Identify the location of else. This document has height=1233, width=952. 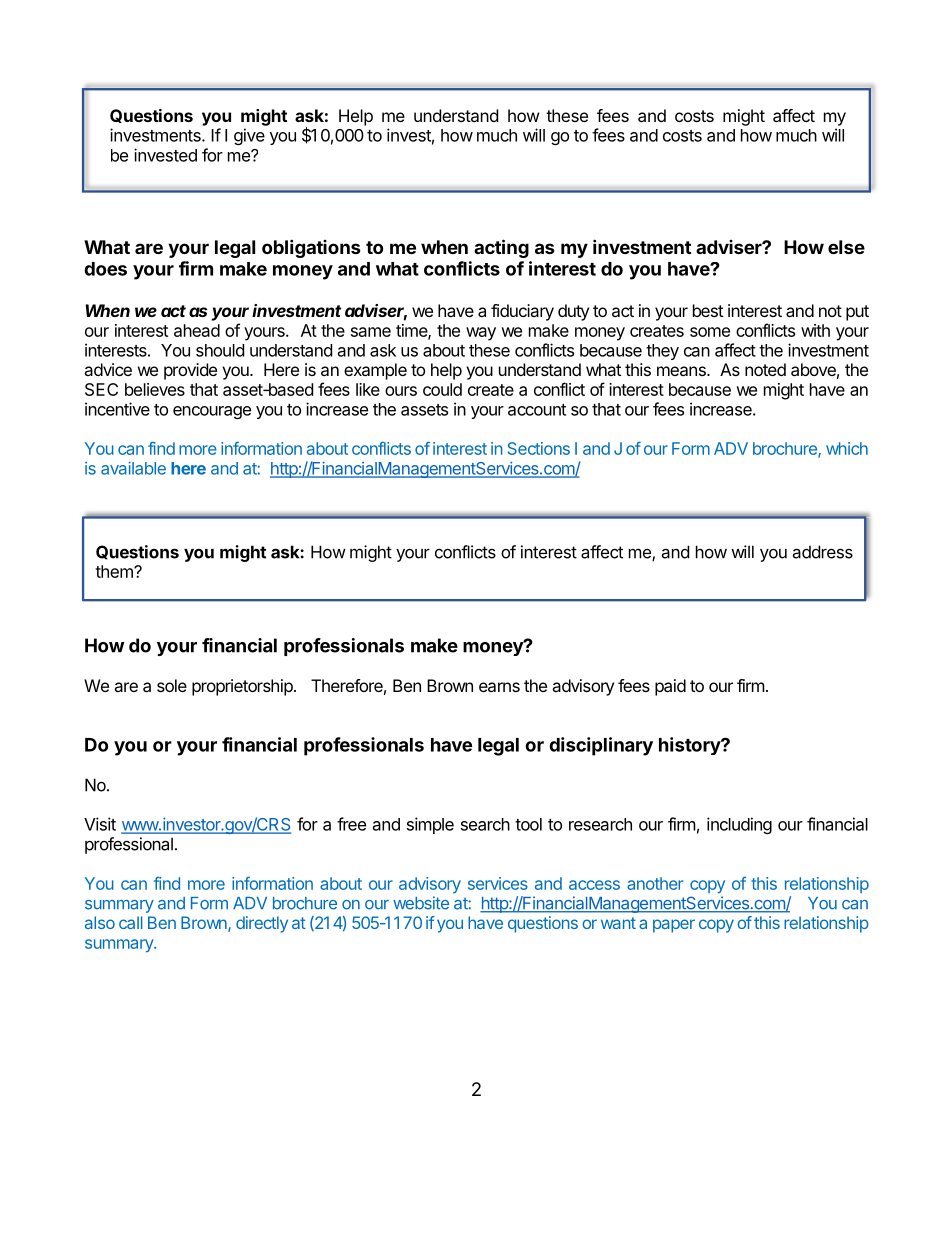
(846, 247).
